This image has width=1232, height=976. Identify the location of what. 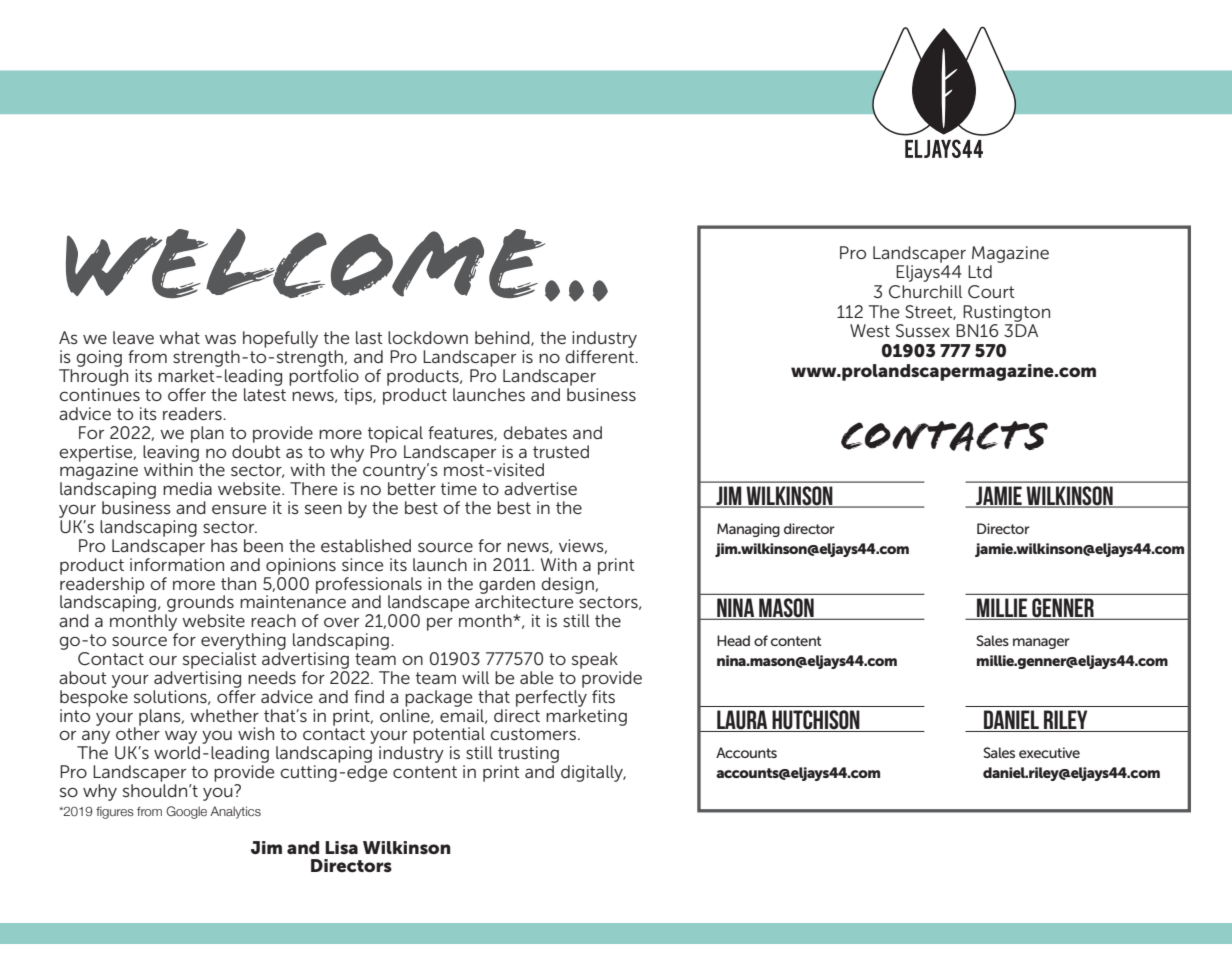
(179, 337).
